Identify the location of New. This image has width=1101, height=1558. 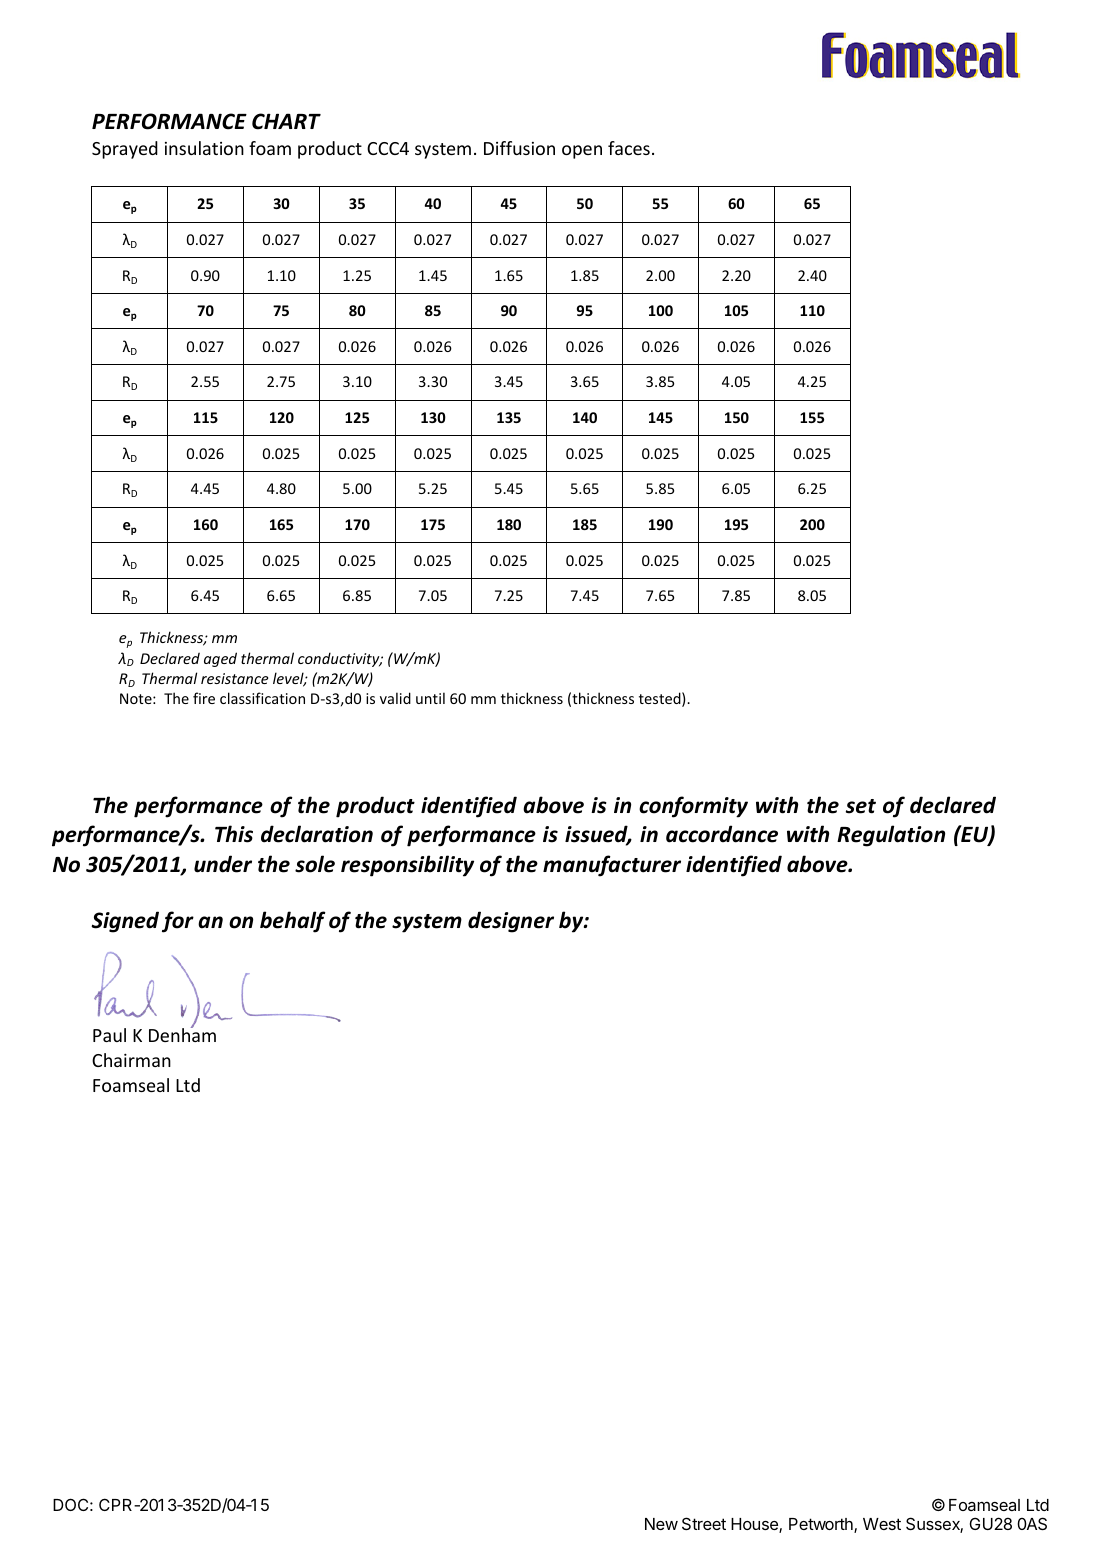
(661, 1524).
